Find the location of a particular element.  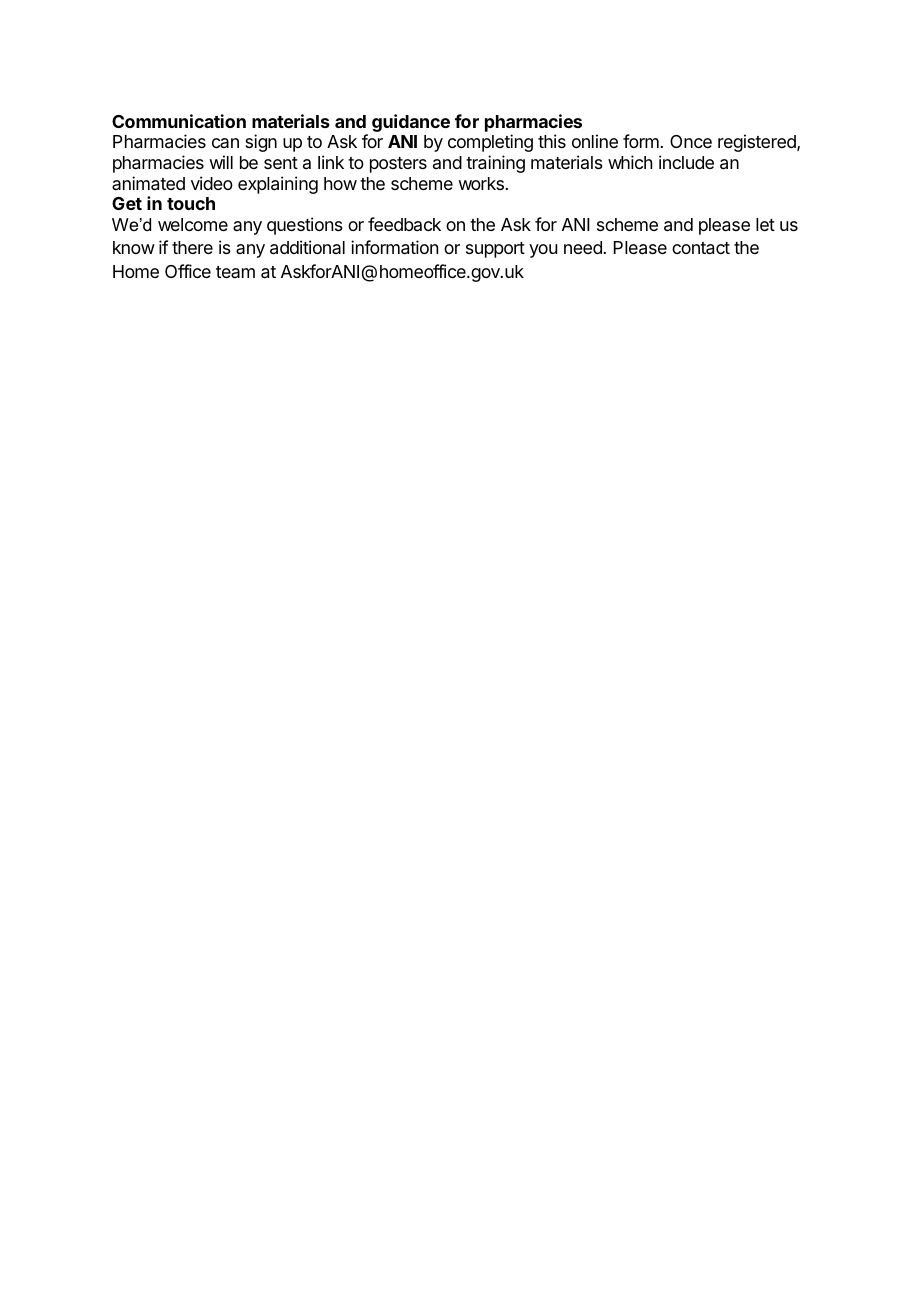

team is located at coordinates (235, 272).
